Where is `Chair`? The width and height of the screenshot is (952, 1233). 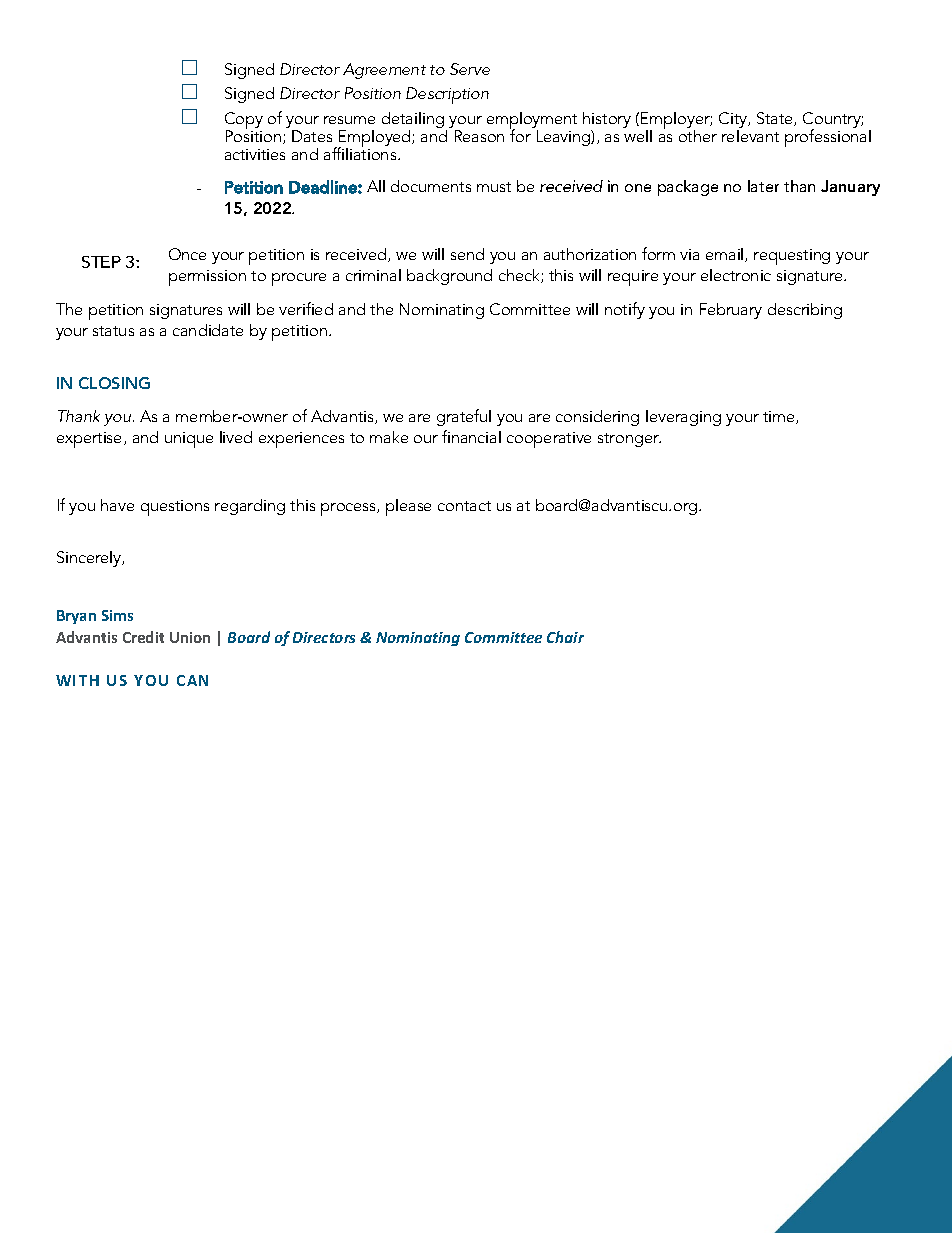
Chair is located at coordinates (565, 637).
